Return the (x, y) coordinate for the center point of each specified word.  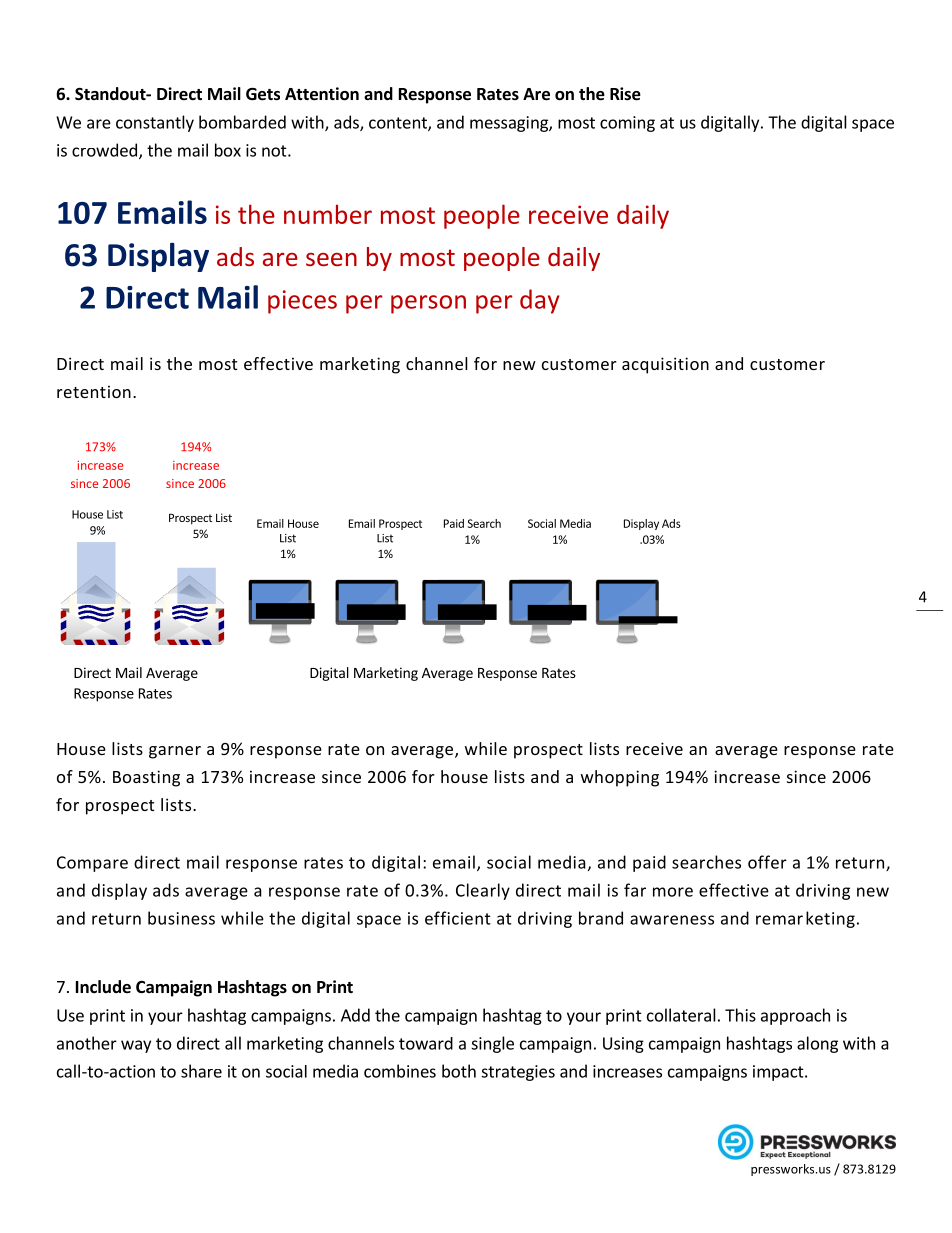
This (740, 1015)
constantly (155, 123)
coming (627, 124)
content (399, 124)
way (136, 1046)
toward (426, 1043)
